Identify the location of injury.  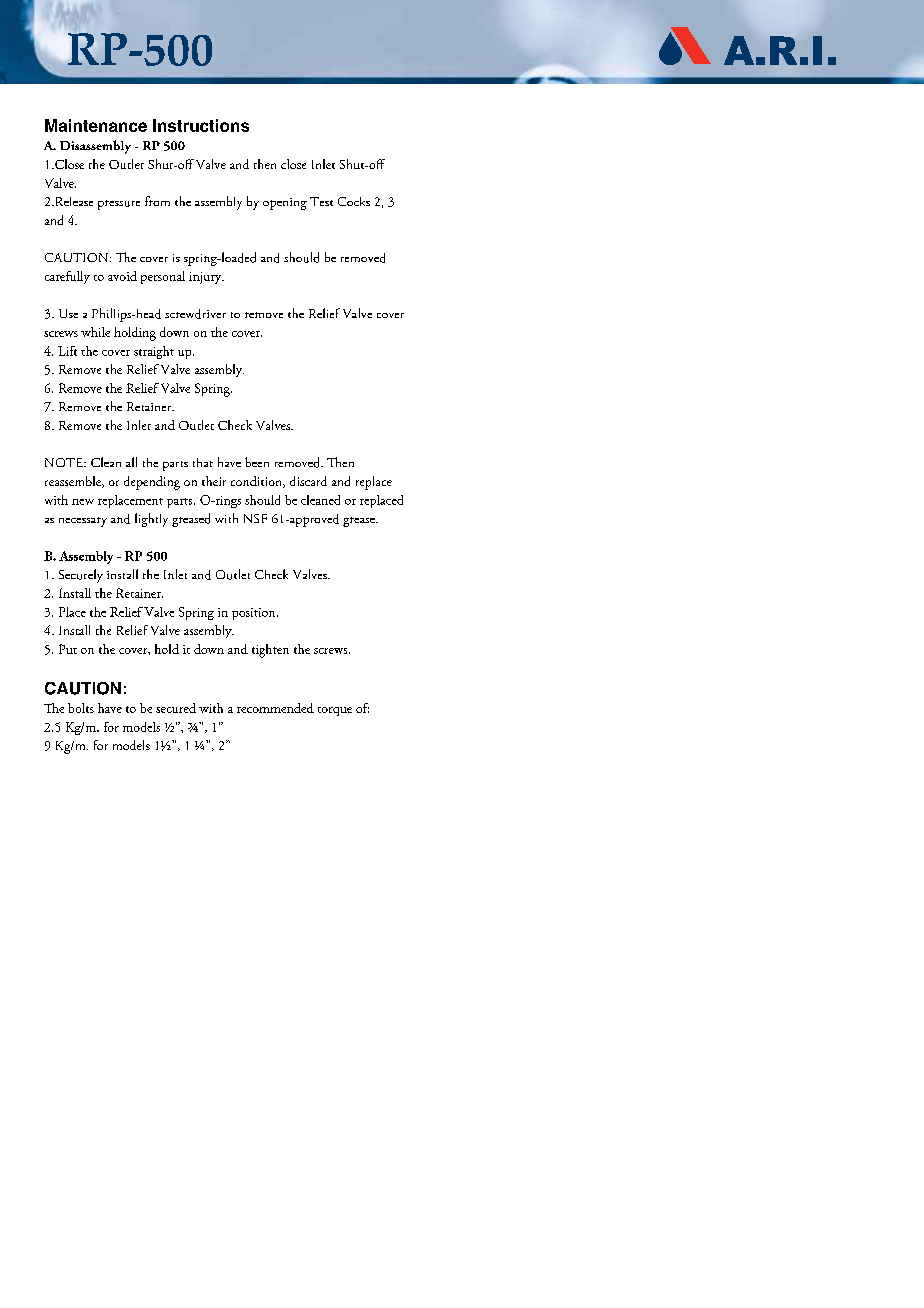
(206, 278).
